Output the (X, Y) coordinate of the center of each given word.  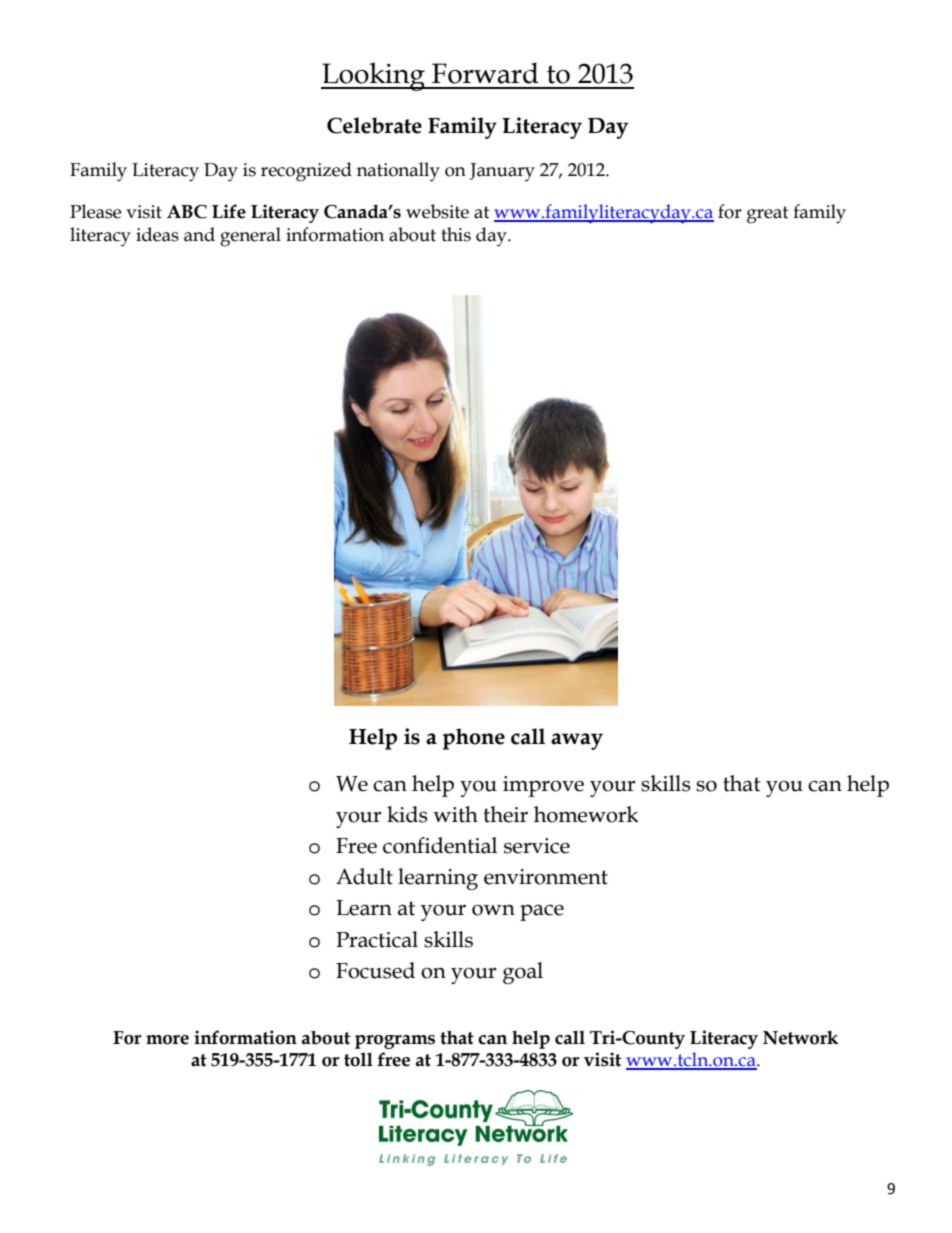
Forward (485, 73)
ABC (187, 212)
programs (395, 1042)
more (167, 1040)
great (768, 215)
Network (801, 1037)
